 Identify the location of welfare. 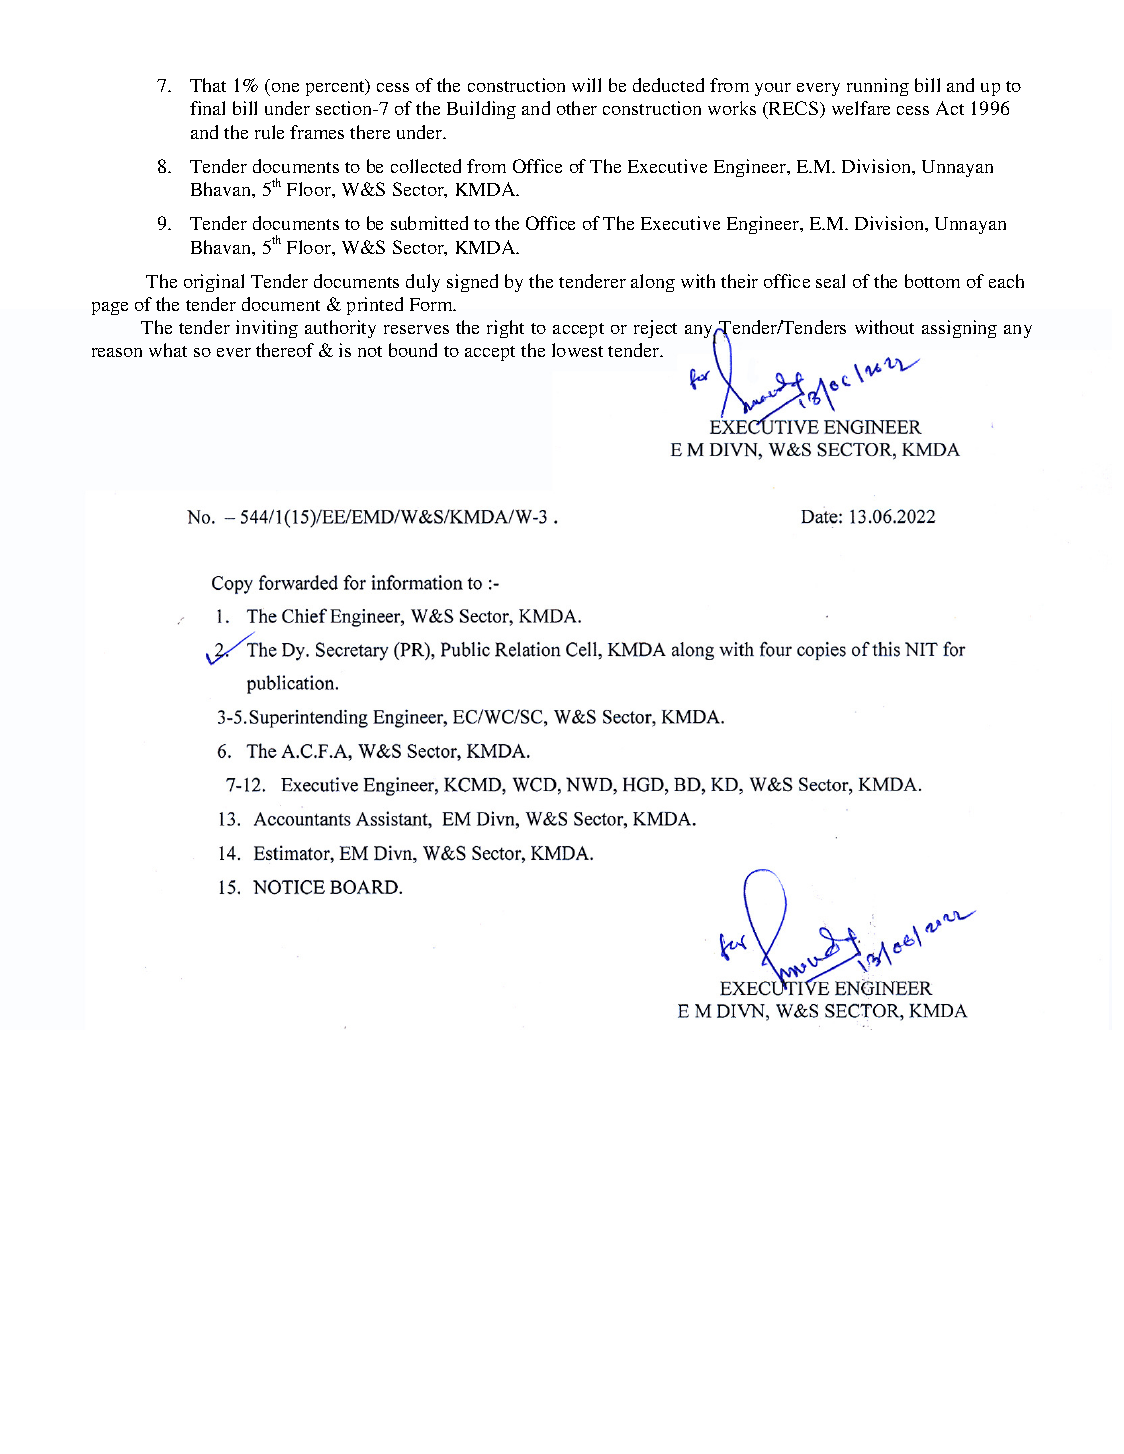
(861, 108).
